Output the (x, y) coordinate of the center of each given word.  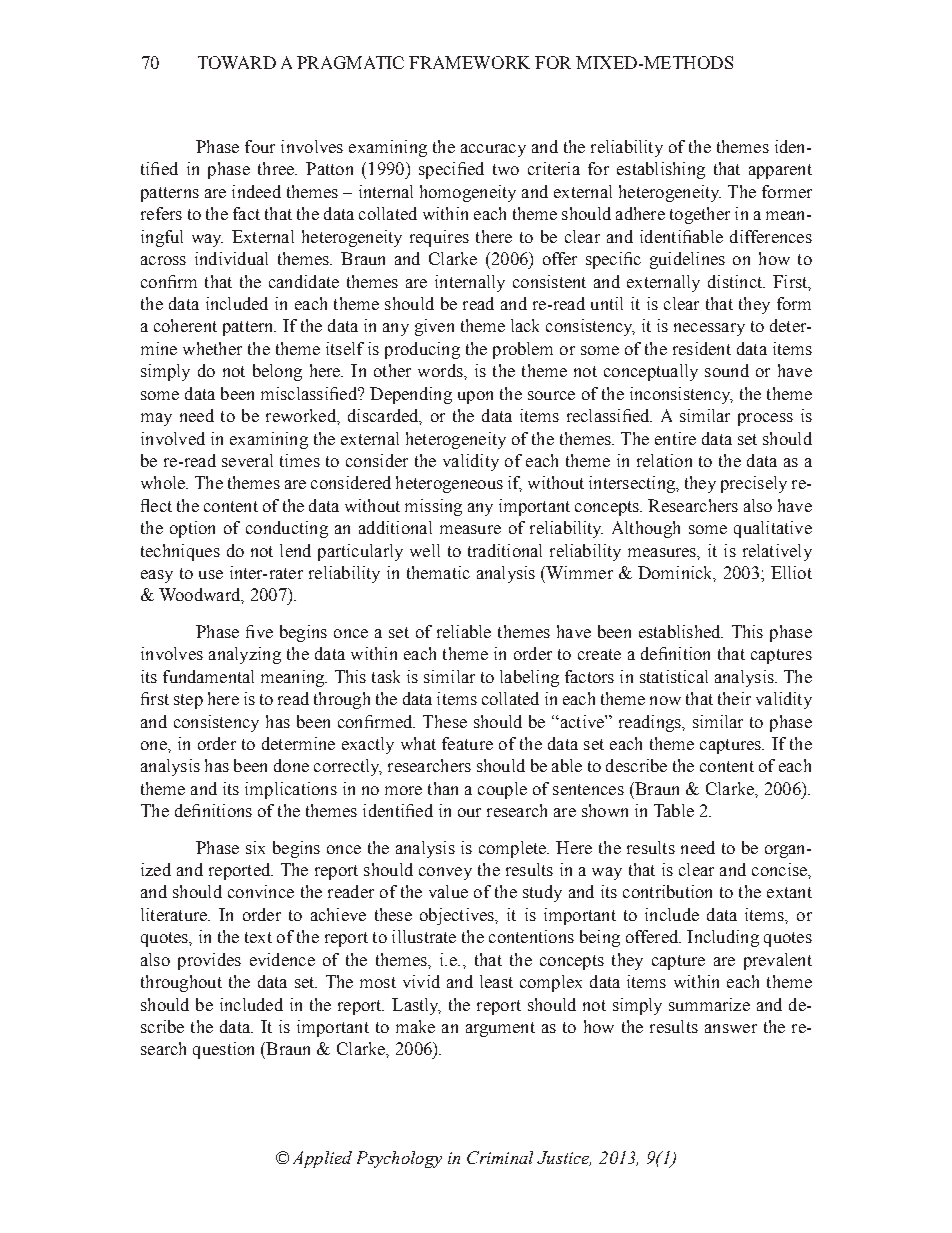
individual (231, 258)
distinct (736, 281)
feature (467, 743)
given (434, 327)
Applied (322, 1159)
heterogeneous (449, 484)
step (188, 701)
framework (469, 62)
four (260, 146)
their (734, 698)
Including (723, 938)
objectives (458, 916)
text (258, 937)
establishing (661, 170)
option (192, 529)
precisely (754, 484)
